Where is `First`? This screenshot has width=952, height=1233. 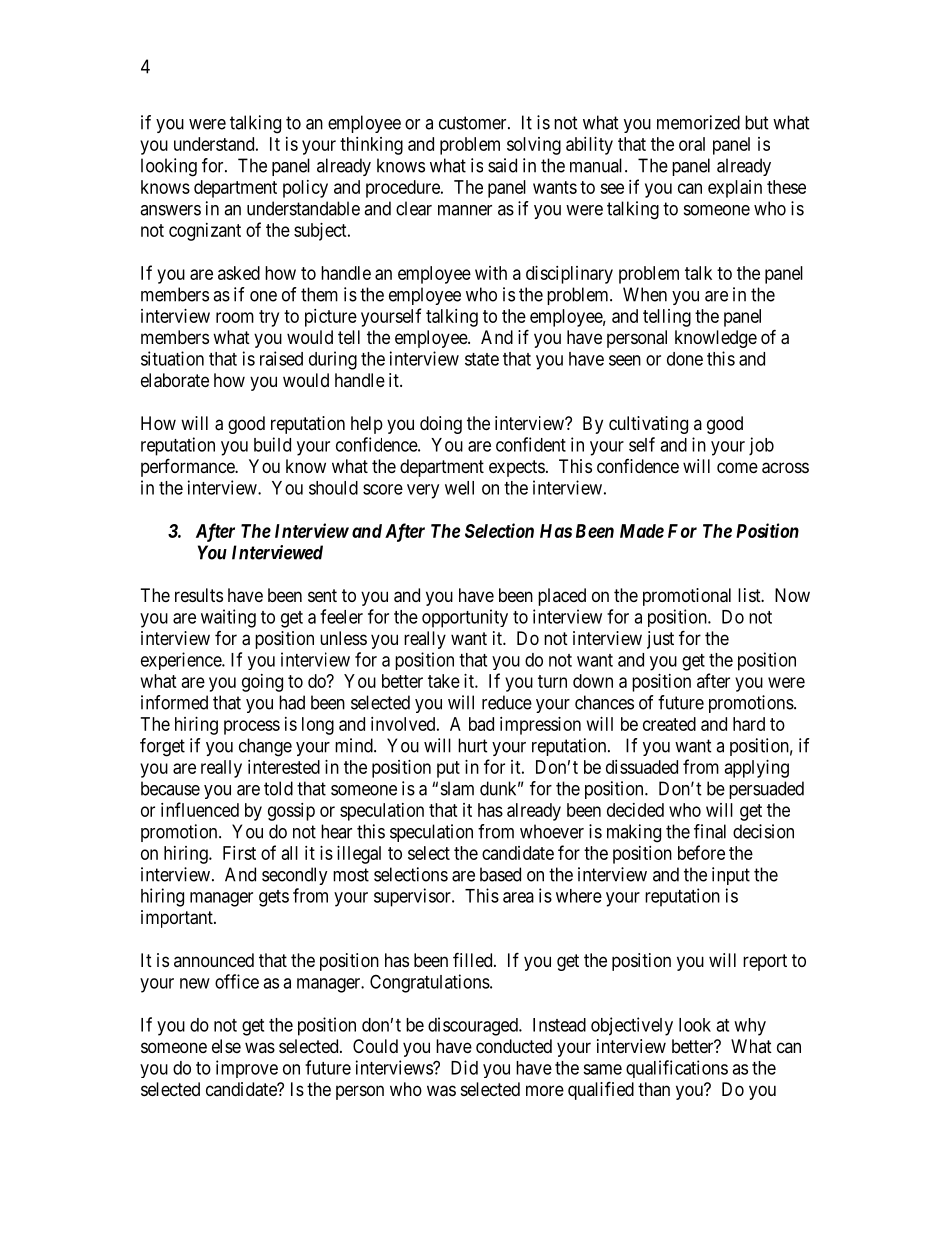
First is located at coordinates (239, 853).
